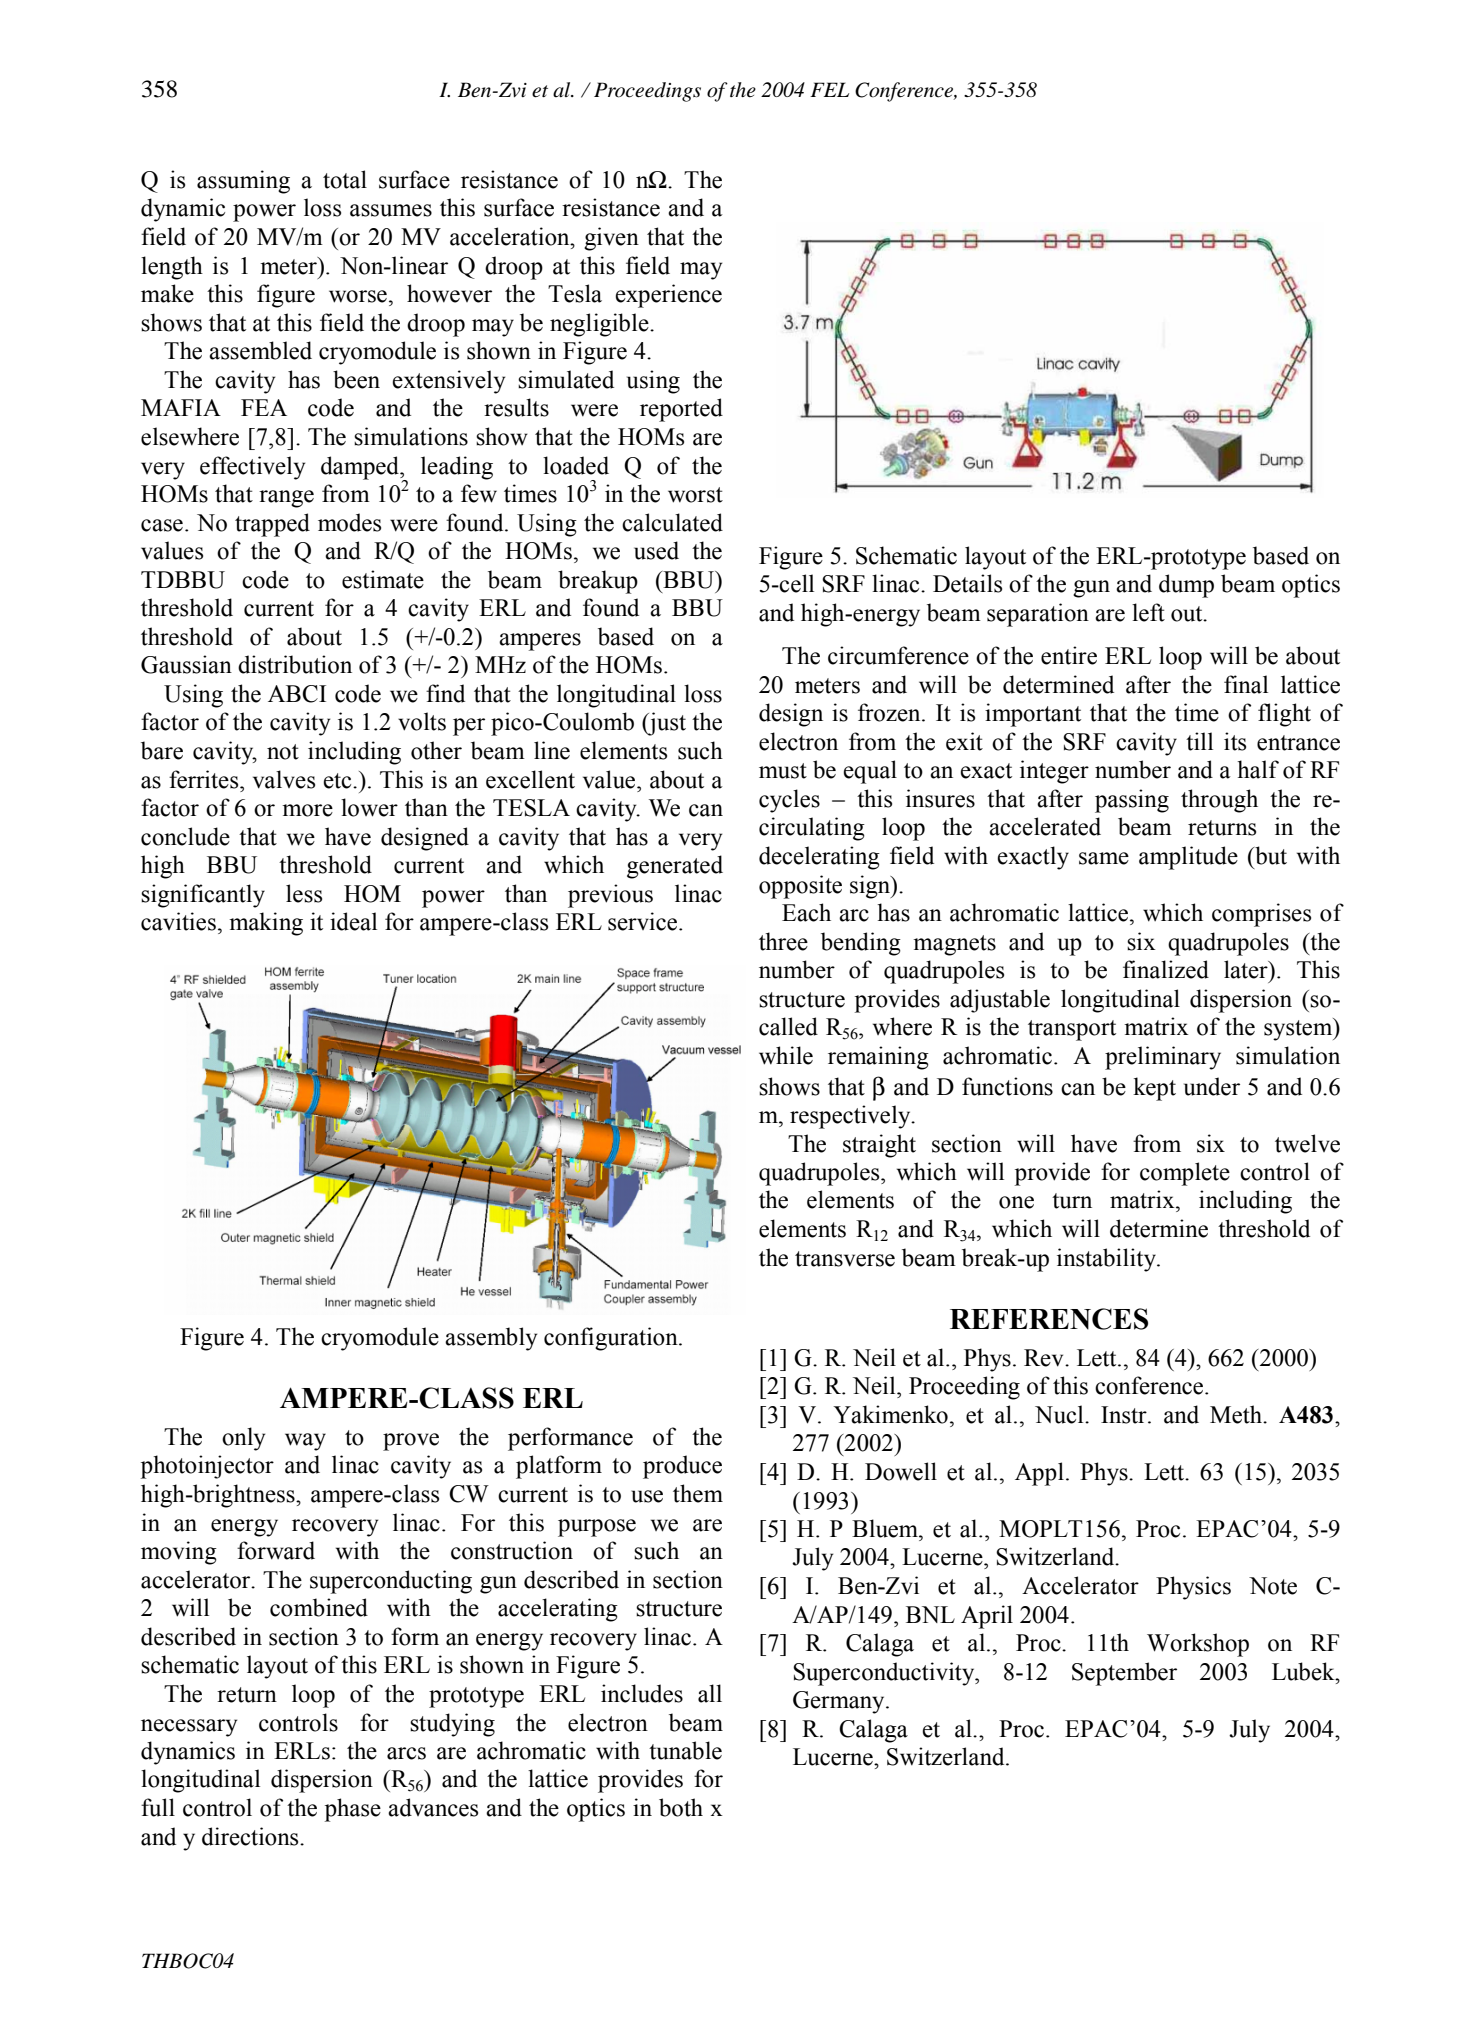  Describe the element at coordinates (668, 296) in the document. I see `experience` at that location.
